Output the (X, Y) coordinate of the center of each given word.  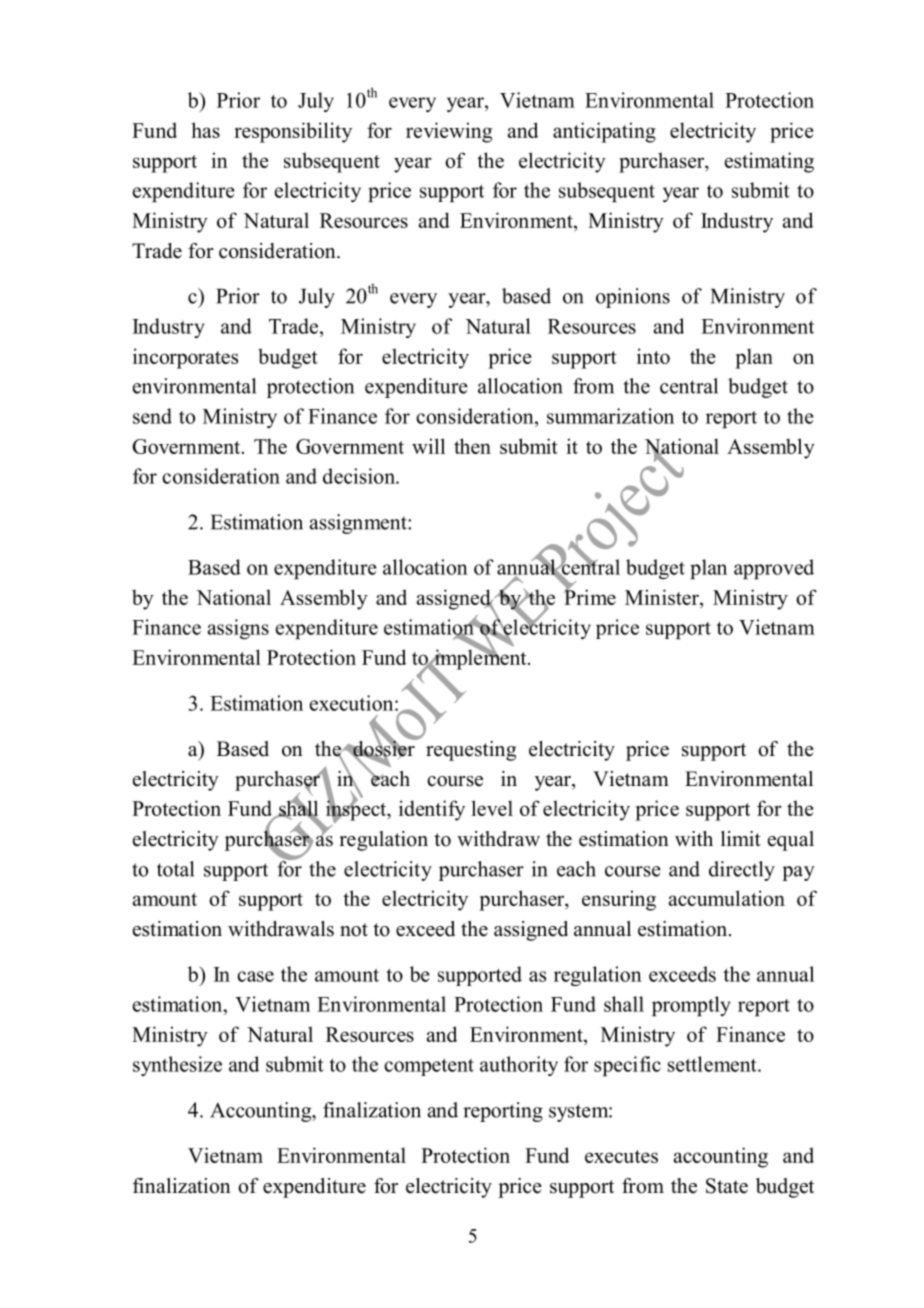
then (472, 446)
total (175, 869)
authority (519, 1066)
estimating (769, 162)
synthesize (177, 1066)
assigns (238, 629)
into (653, 356)
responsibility (293, 132)
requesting (471, 751)
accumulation (727, 898)
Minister (663, 598)
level (492, 808)
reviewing (449, 132)
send (152, 416)
